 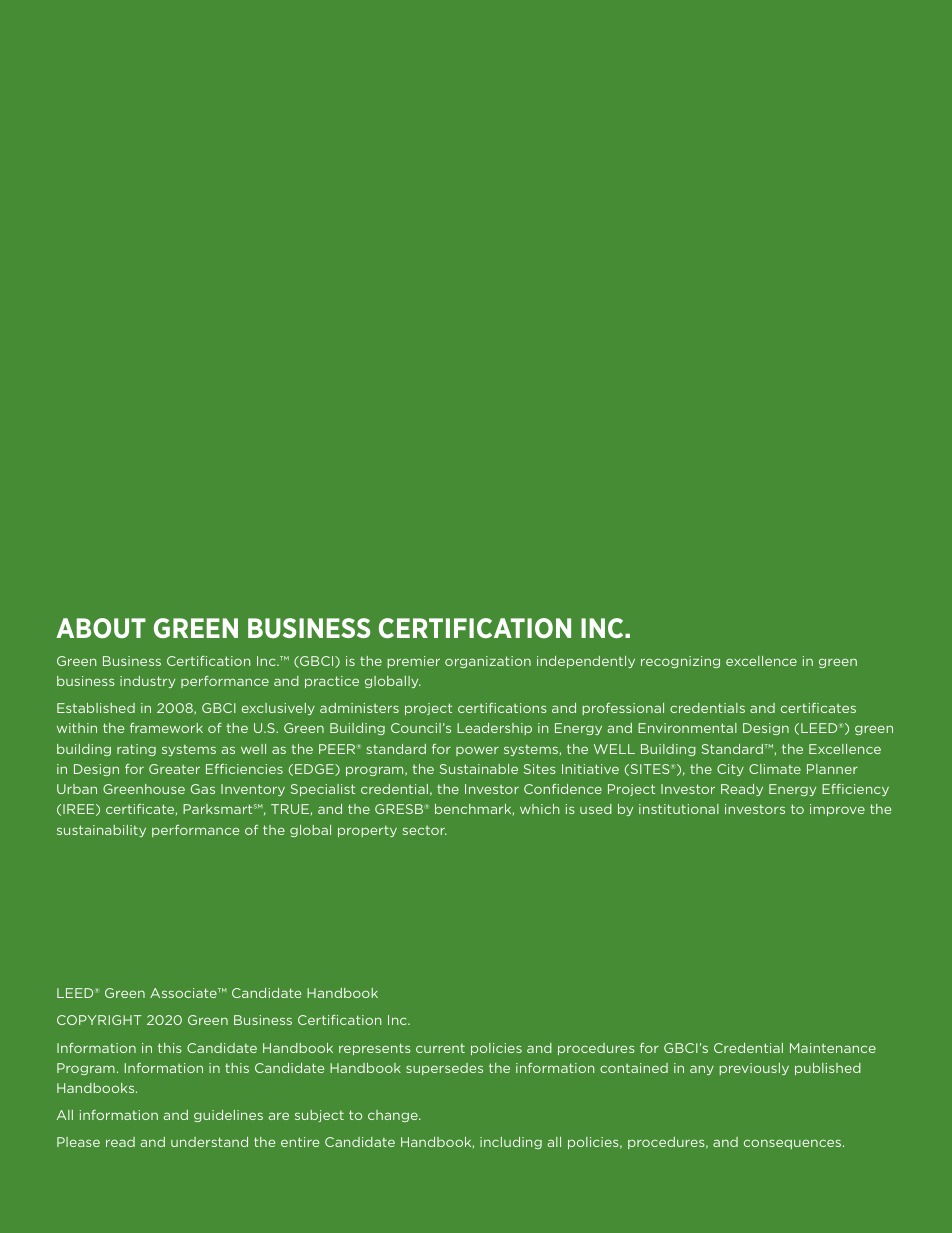 What do you see at coordinates (730, 770) in the page?
I see `City` at bounding box center [730, 770].
